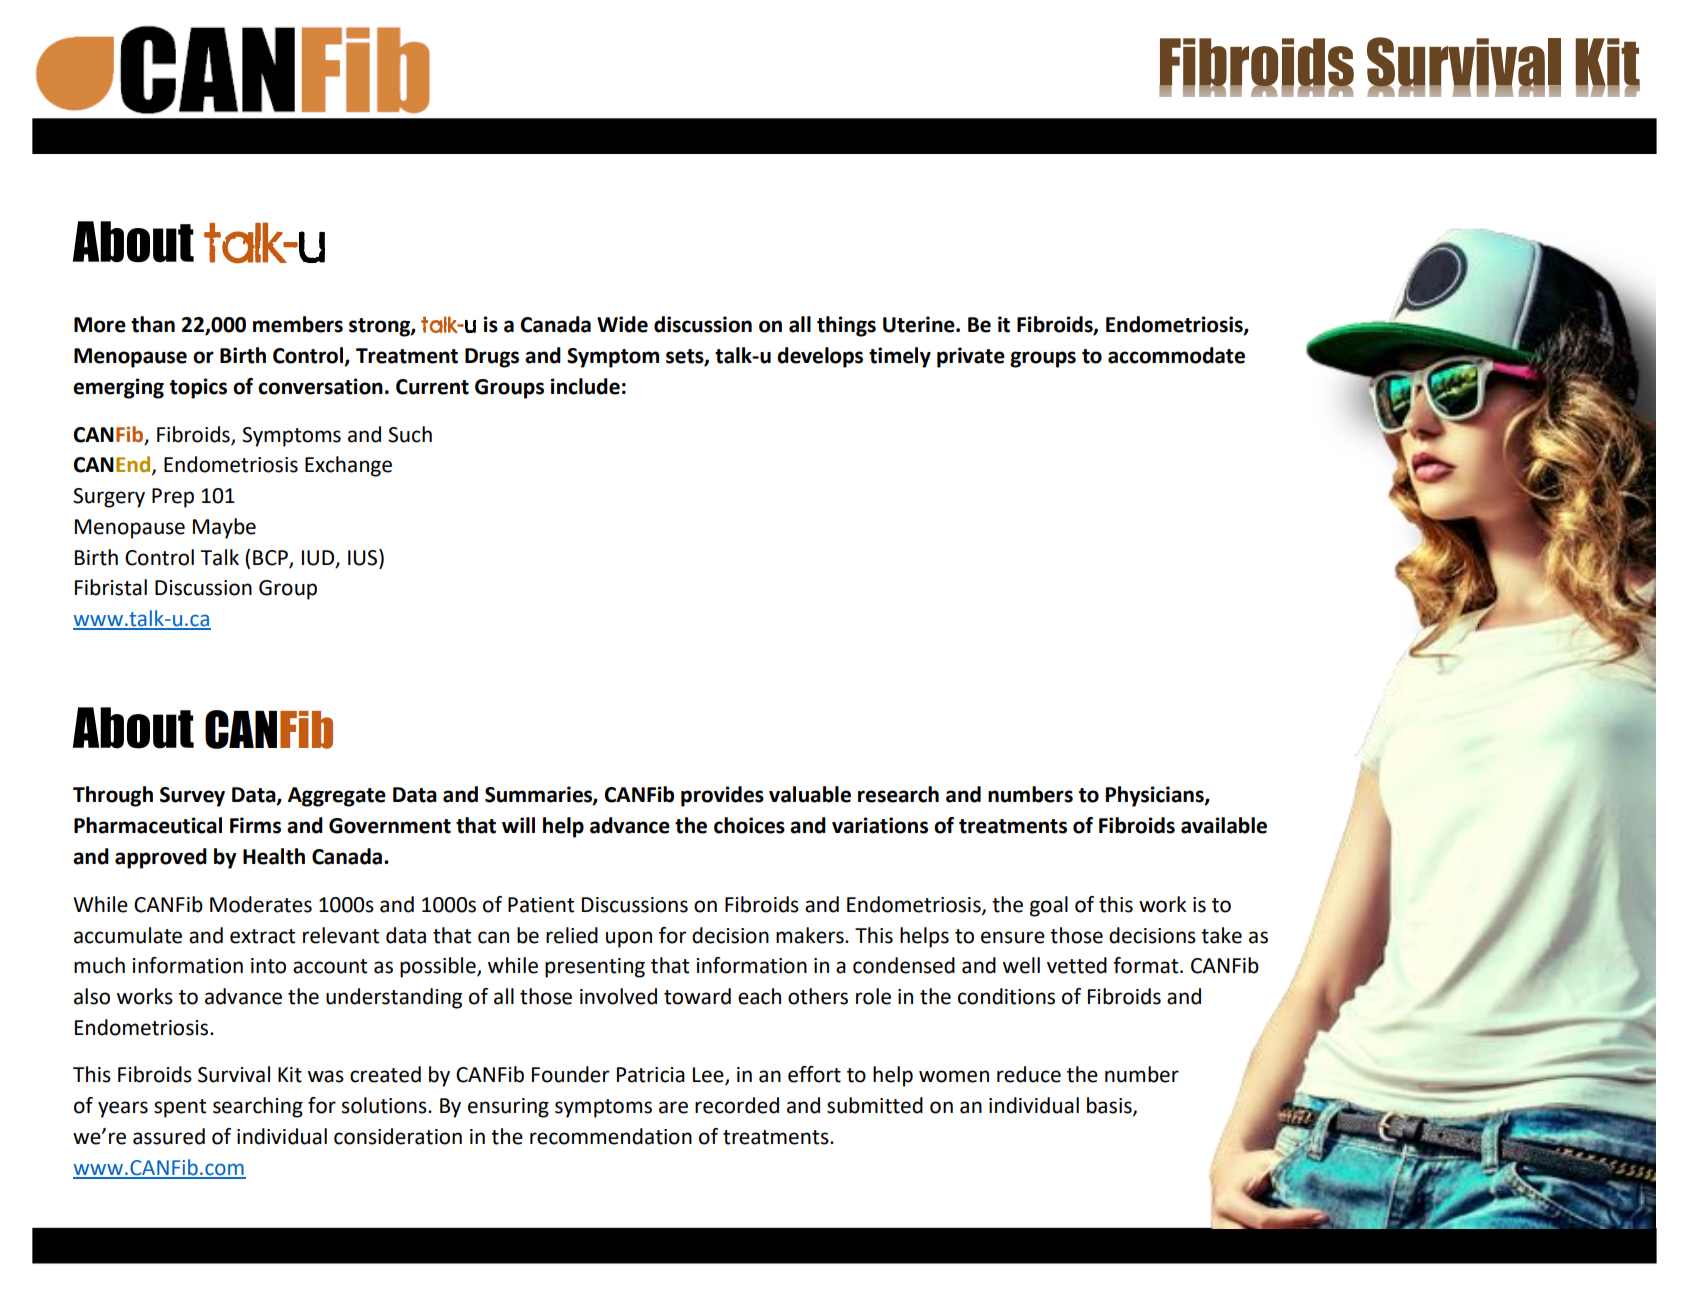  Describe the element at coordinates (622, 324) in the document. I see `Wide` at that location.
